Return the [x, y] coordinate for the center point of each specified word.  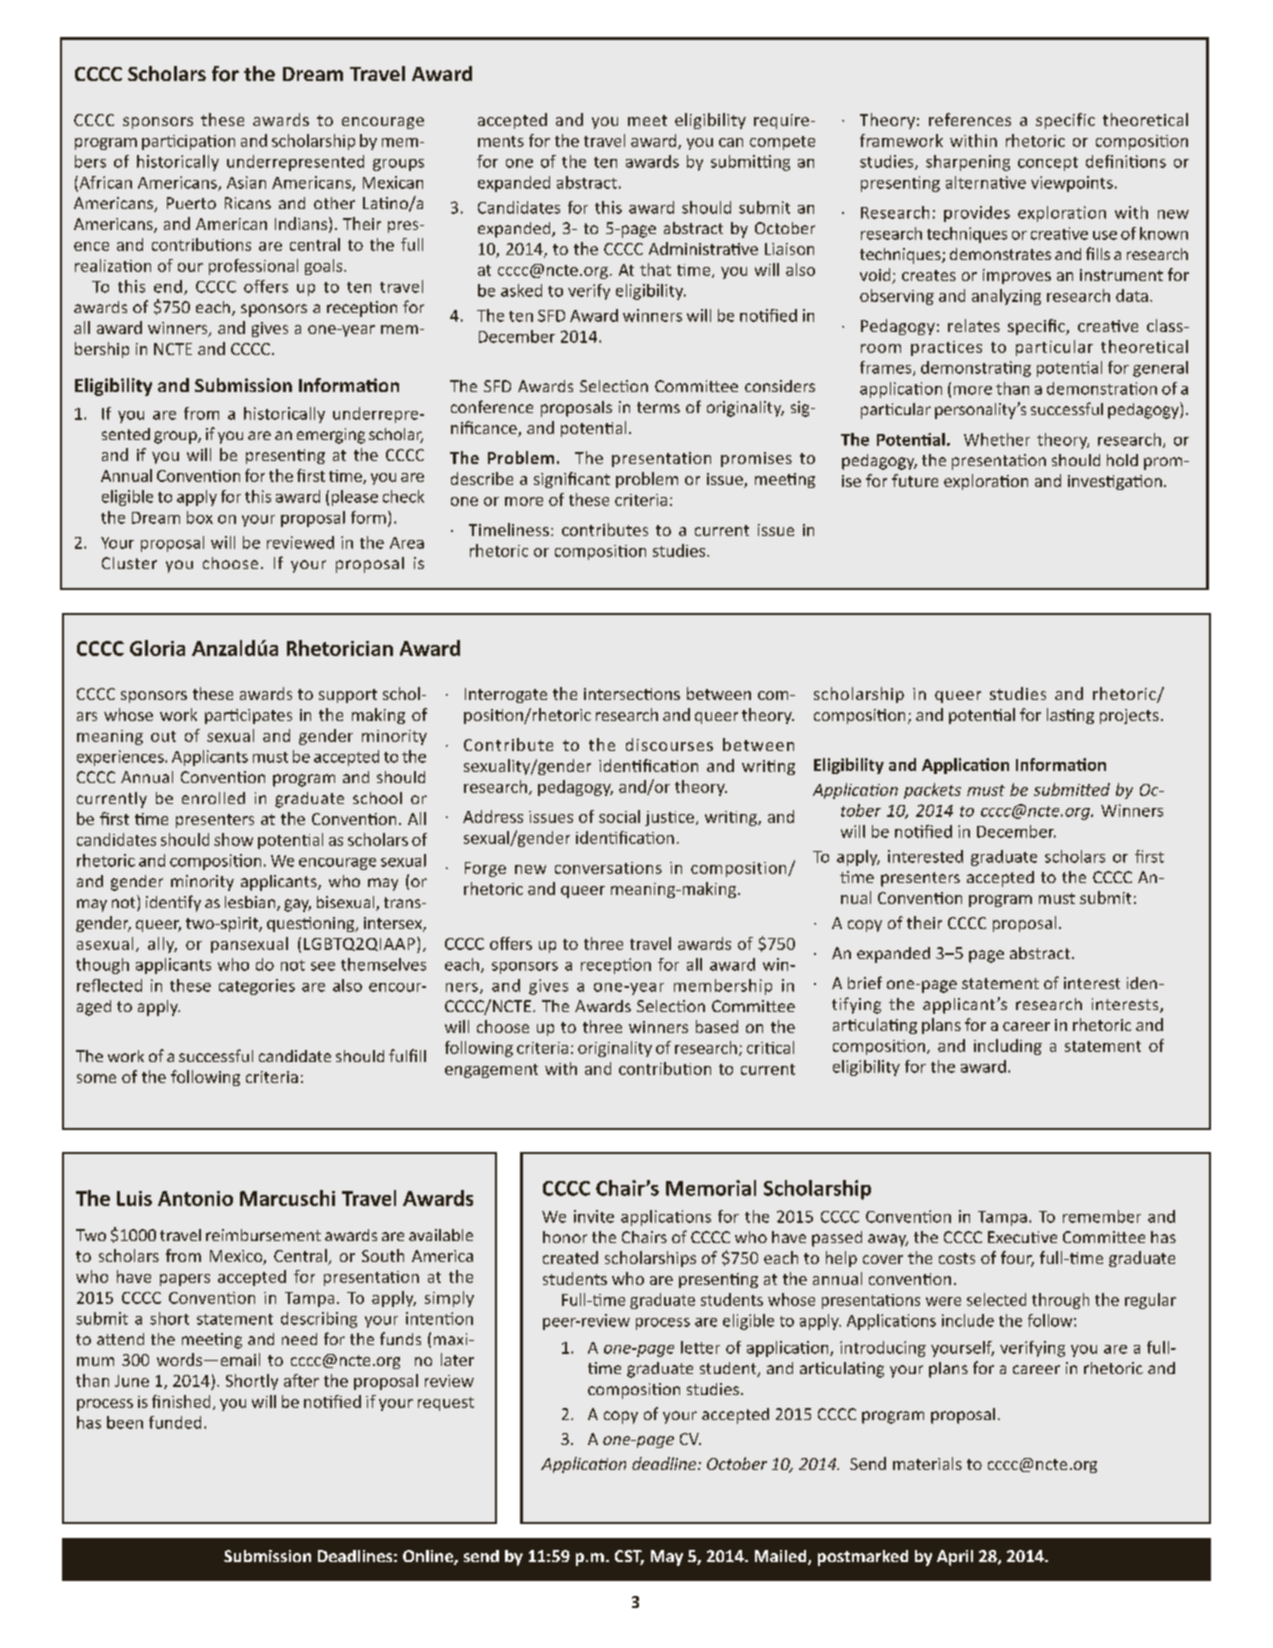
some [96, 1078]
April [955, 1558]
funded [175, 1422]
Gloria [157, 648]
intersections [632, 694]
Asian [246, 182]
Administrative [703, 248]
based [717, 1026]
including [1008, 1047]
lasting [1070, 716]
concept [1048, 164]
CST [629, 1557]
